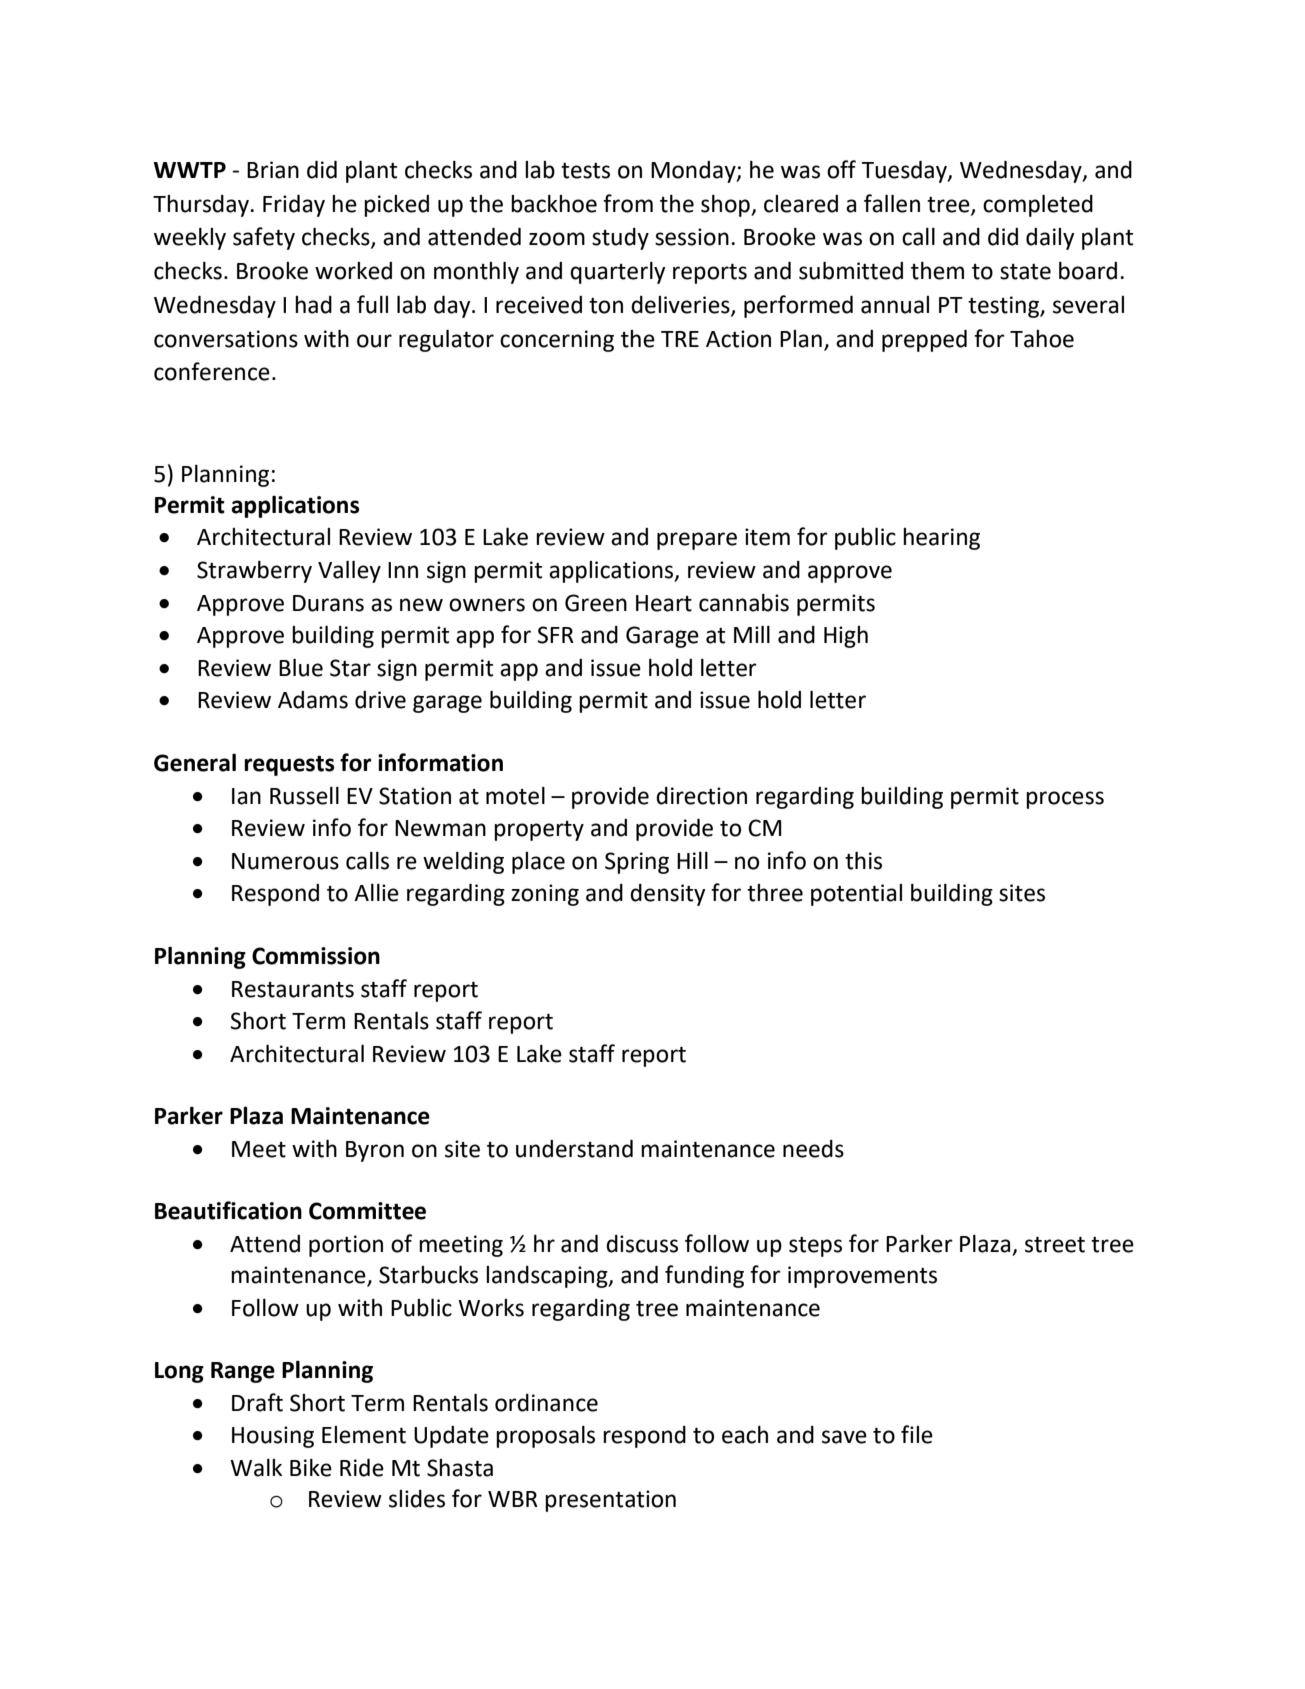 The image size is (1305, 1689). Describe the element at coordinates (311, 1468) in the screenshot. I see `Bike` at that location.
